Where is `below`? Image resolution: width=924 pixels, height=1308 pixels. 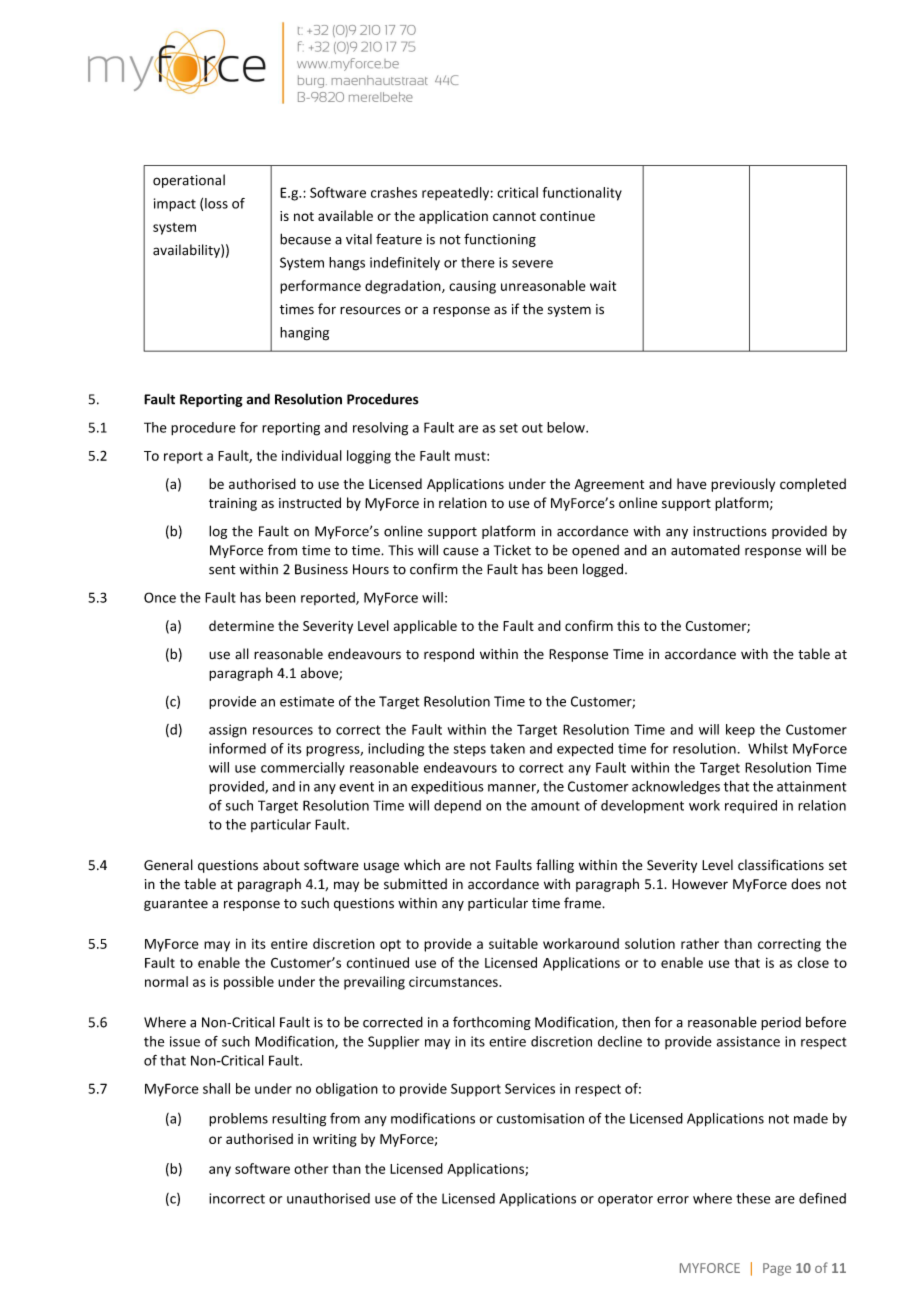
below is located at coordinates (567, 427).
